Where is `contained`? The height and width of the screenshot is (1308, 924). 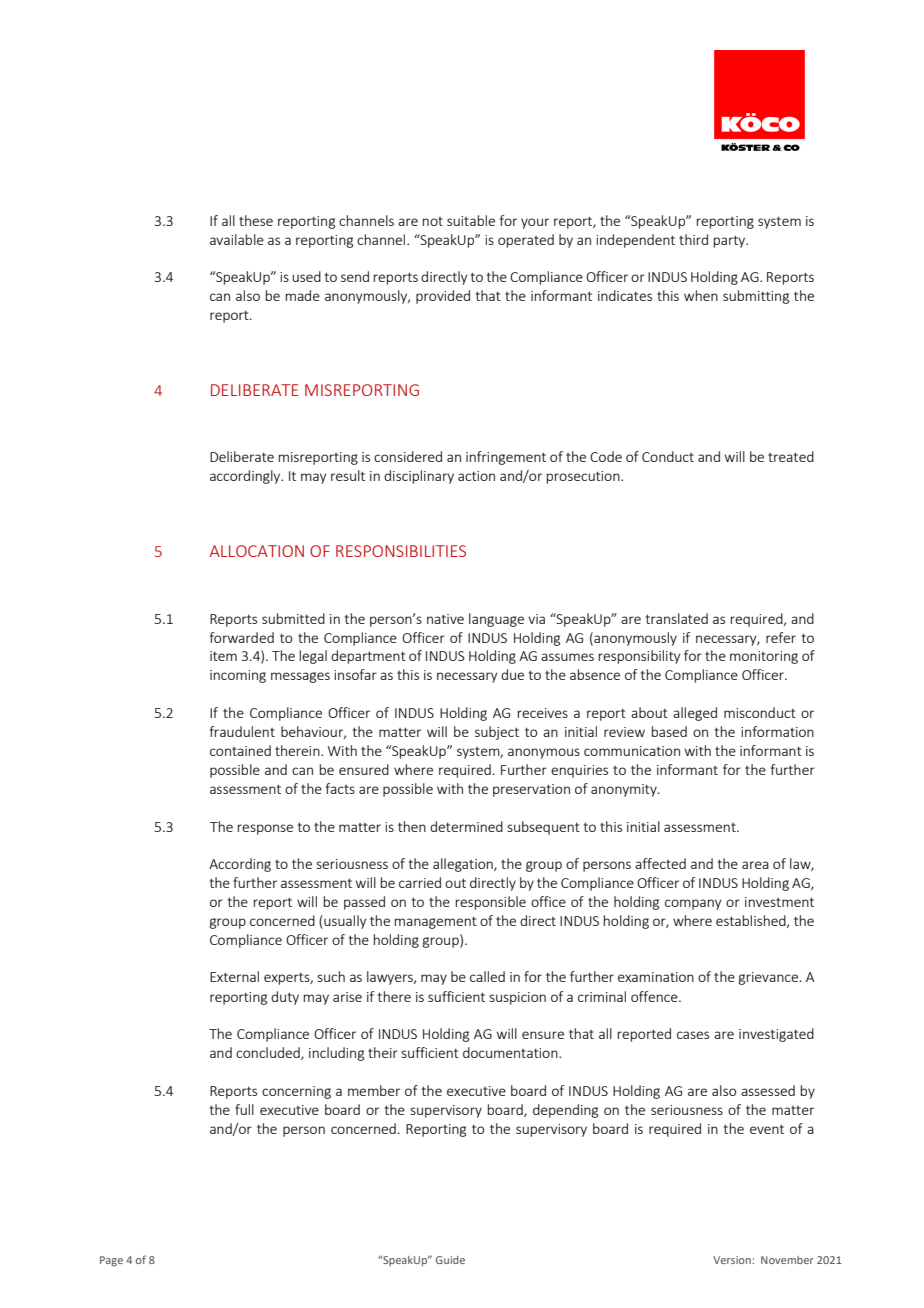
contained is located at coordinates (240, 750).
